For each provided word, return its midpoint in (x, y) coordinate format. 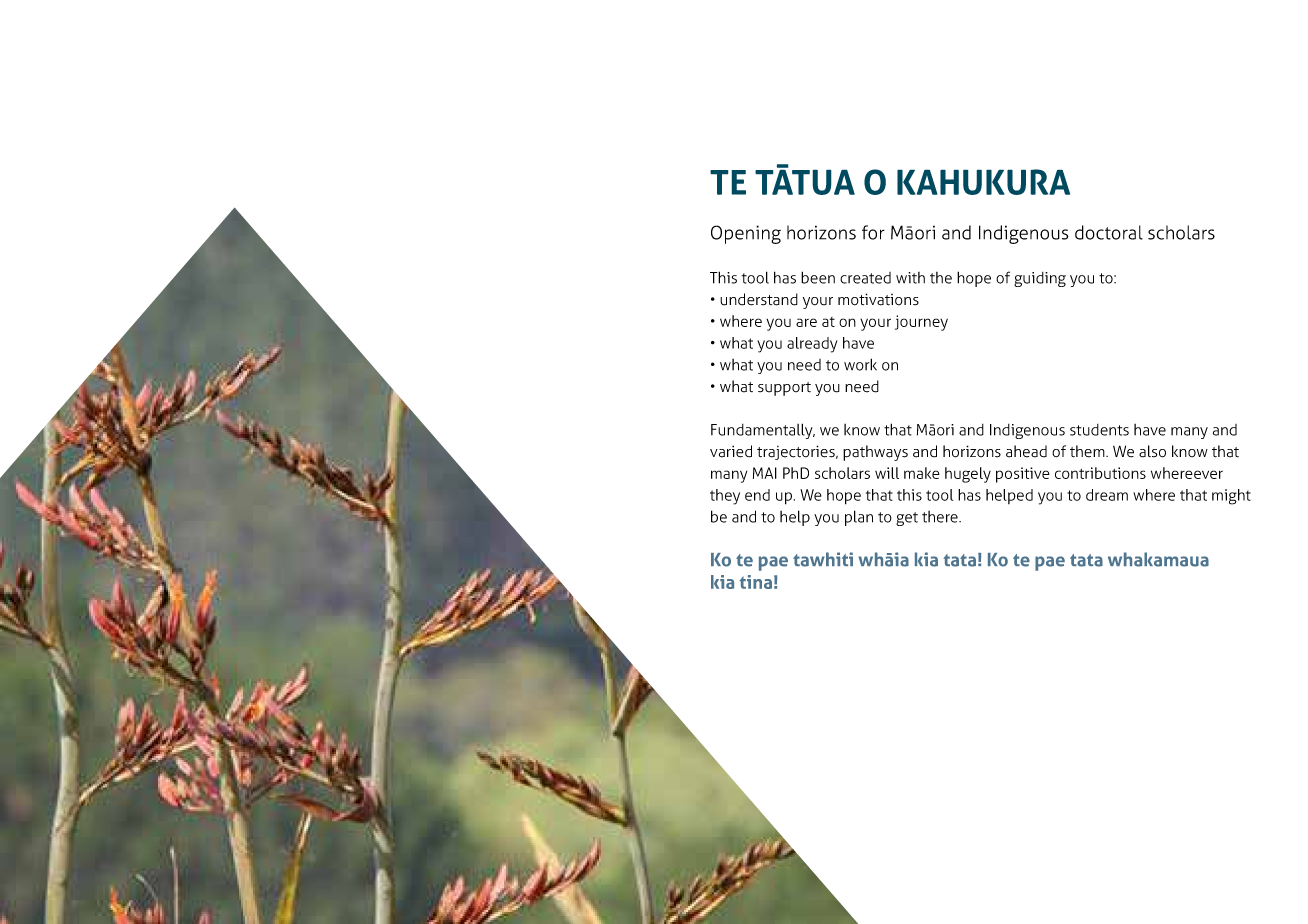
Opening (746, 234)
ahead (1026, 451)
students (1099, 430)
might (1231, 497)
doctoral (1109, 232)
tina (756, 582)
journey (921, 323)
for (873, 232)
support (784, 389)
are (806, 322)
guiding (1040, 279)
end (757, 495)
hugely (968, 475)
